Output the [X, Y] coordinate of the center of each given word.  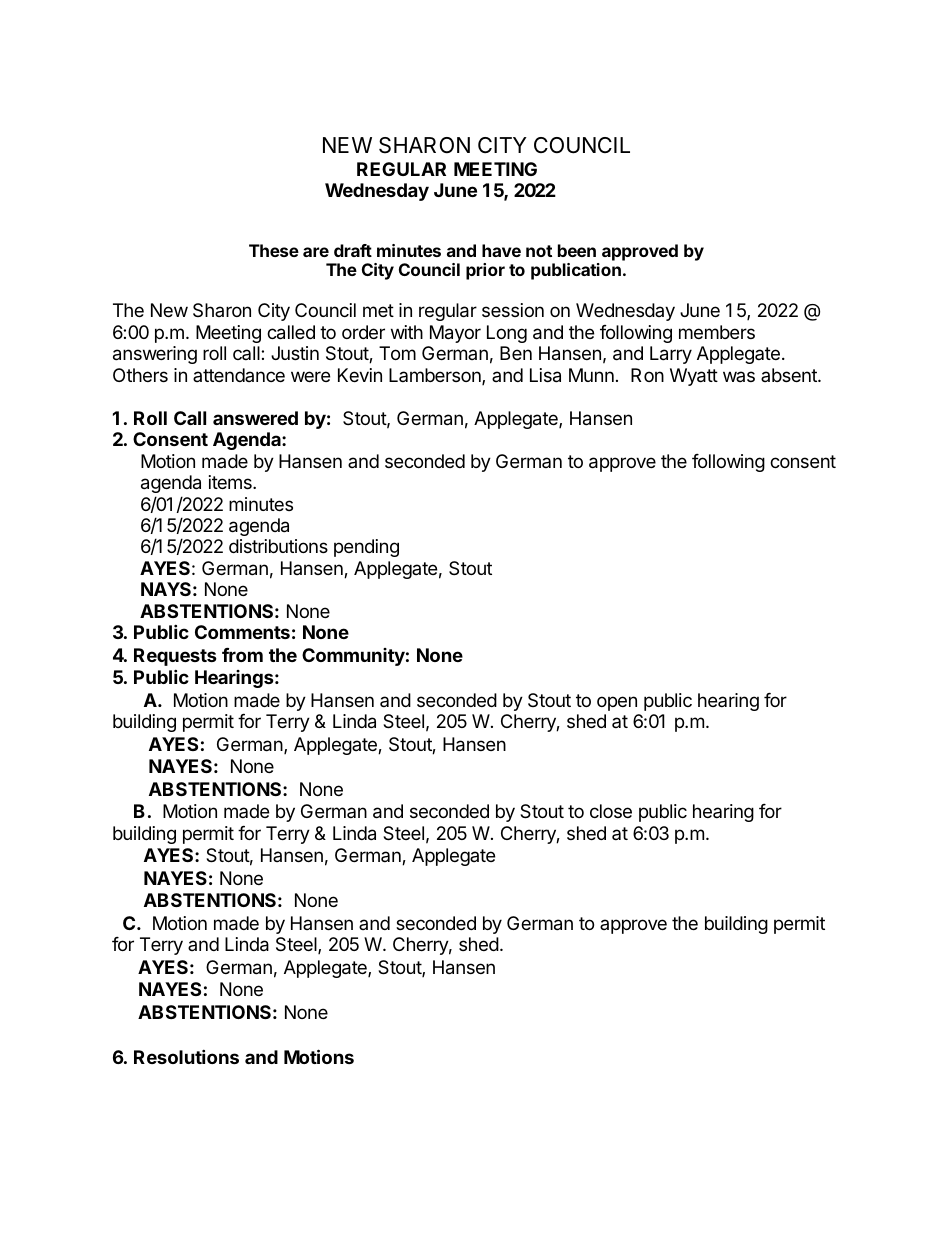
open [617, 703]
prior [485, 271]
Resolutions [186, 1056]
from [242, 655]
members [717, 332]
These [274, 250]
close [611, 811]
